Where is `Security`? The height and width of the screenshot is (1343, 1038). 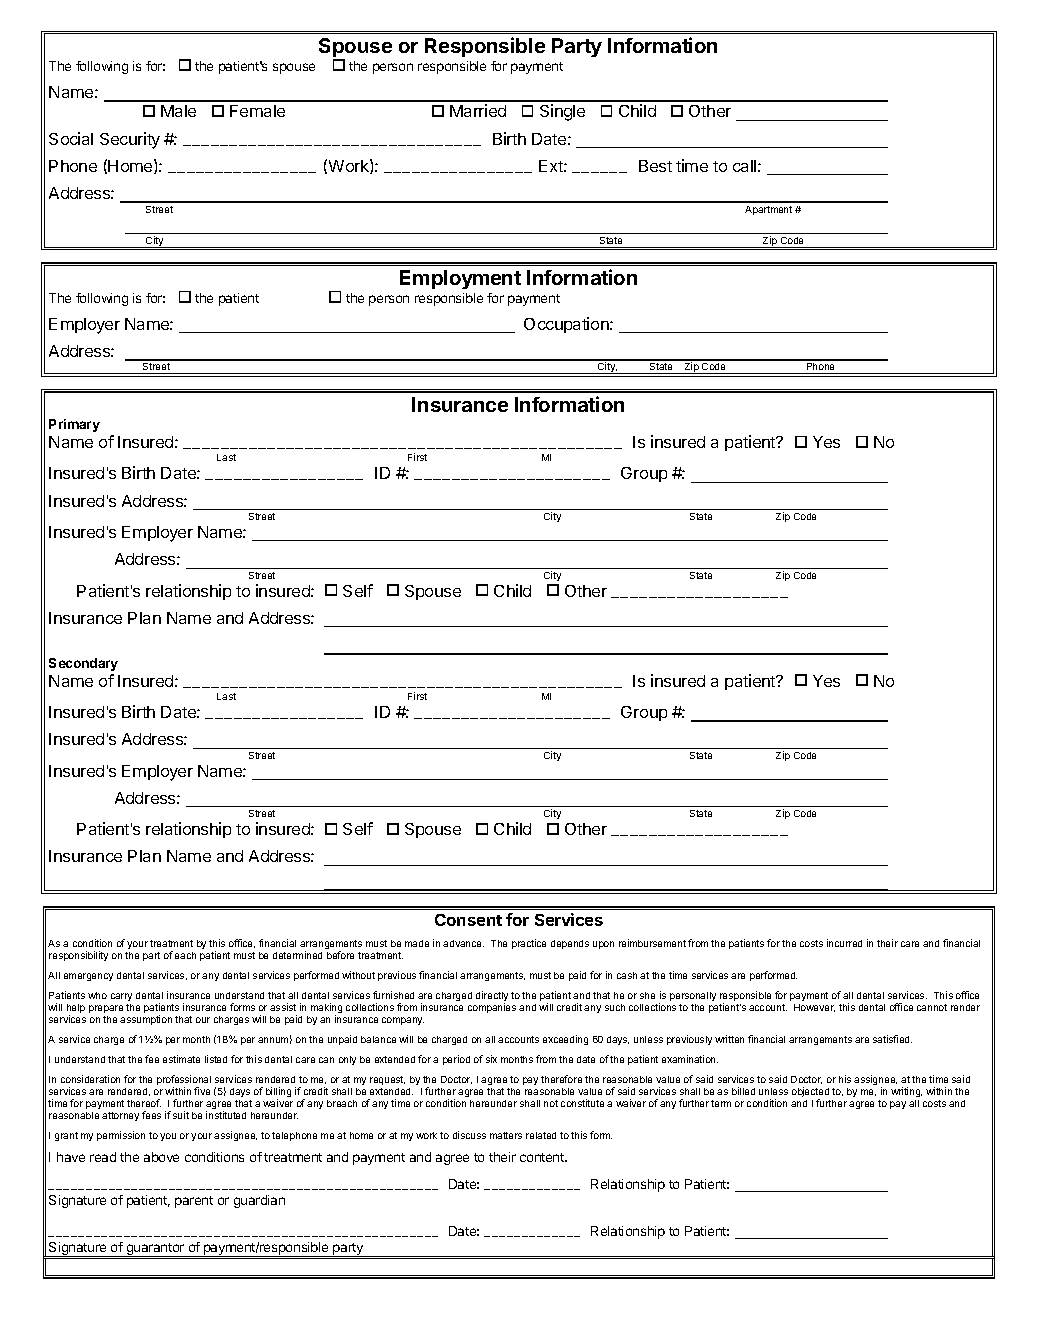 Security is located at coordinates (130, 140).
